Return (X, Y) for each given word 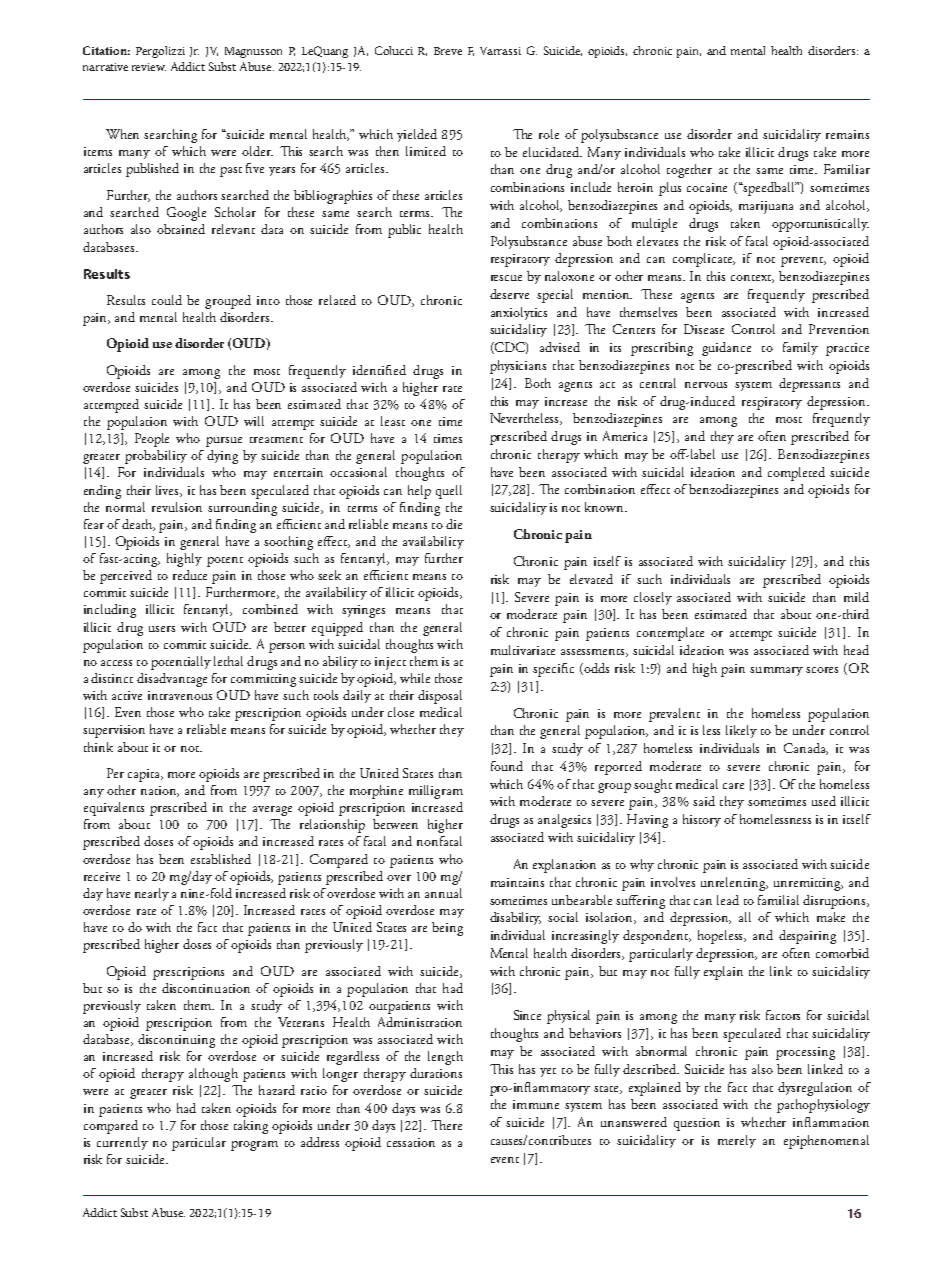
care (733, 786)
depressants (809, 385)
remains (847, 134)
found (507, 766)
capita (145, 775)
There (446, 1125)
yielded (417, 135)
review (149, 67)
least (393, 421)
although (213, 1075)
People (152, 440)
